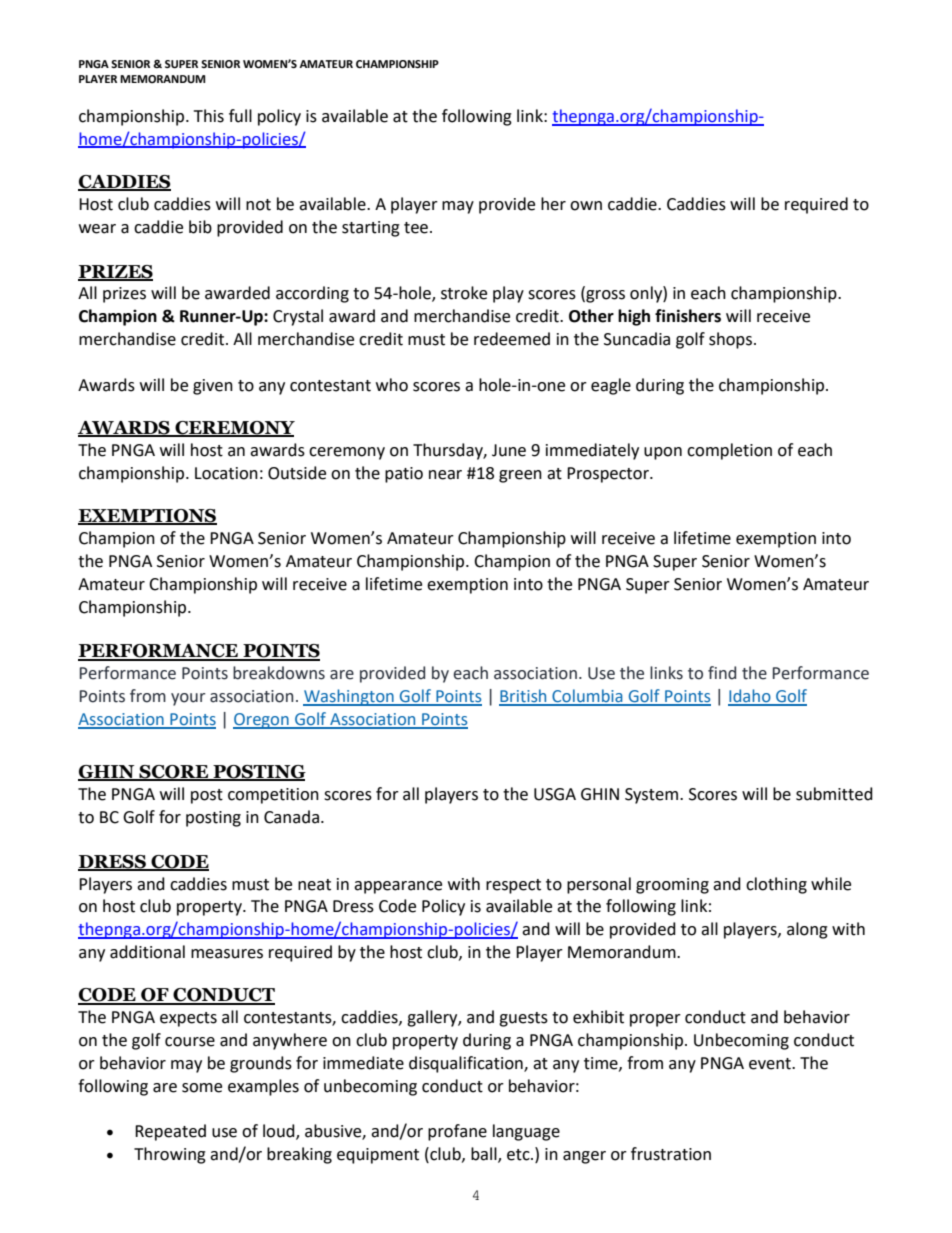 This screenshot has height=1233, width=952. What do you see at coordinates (688, 316) in the screenshot?
I see `finishers` at bounding box center [688, 316].
